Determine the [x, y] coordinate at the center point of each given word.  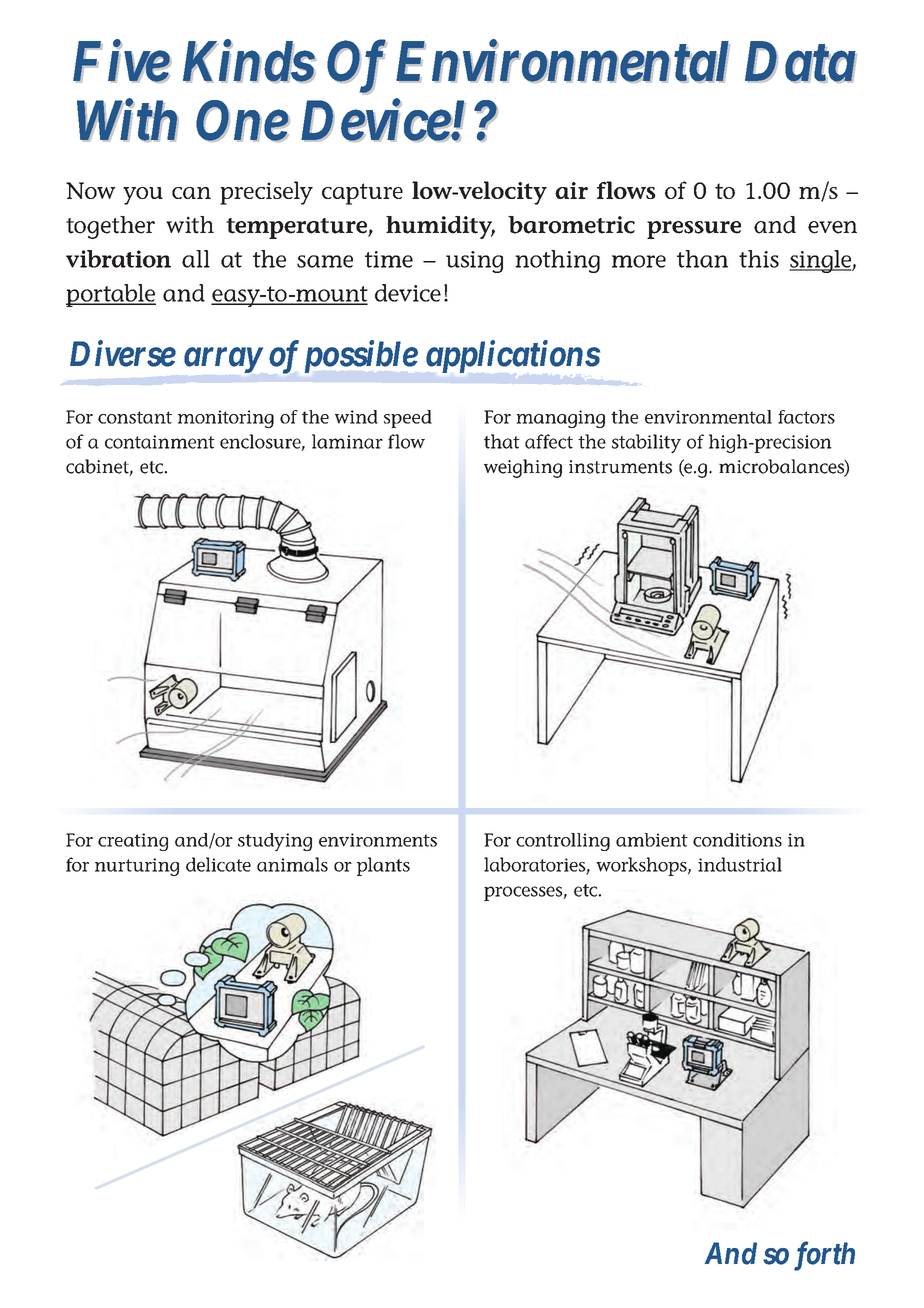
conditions [737, 840]
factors [806, 417]
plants [383, 866]
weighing [523, 468]
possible [361, 356]
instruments [620, 467]
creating [133, 842]
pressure [694, 230]
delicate [218, 864]
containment [160, 442]
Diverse [123, 353]
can [191, 193]
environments [378, 840]
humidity [440, 227]
